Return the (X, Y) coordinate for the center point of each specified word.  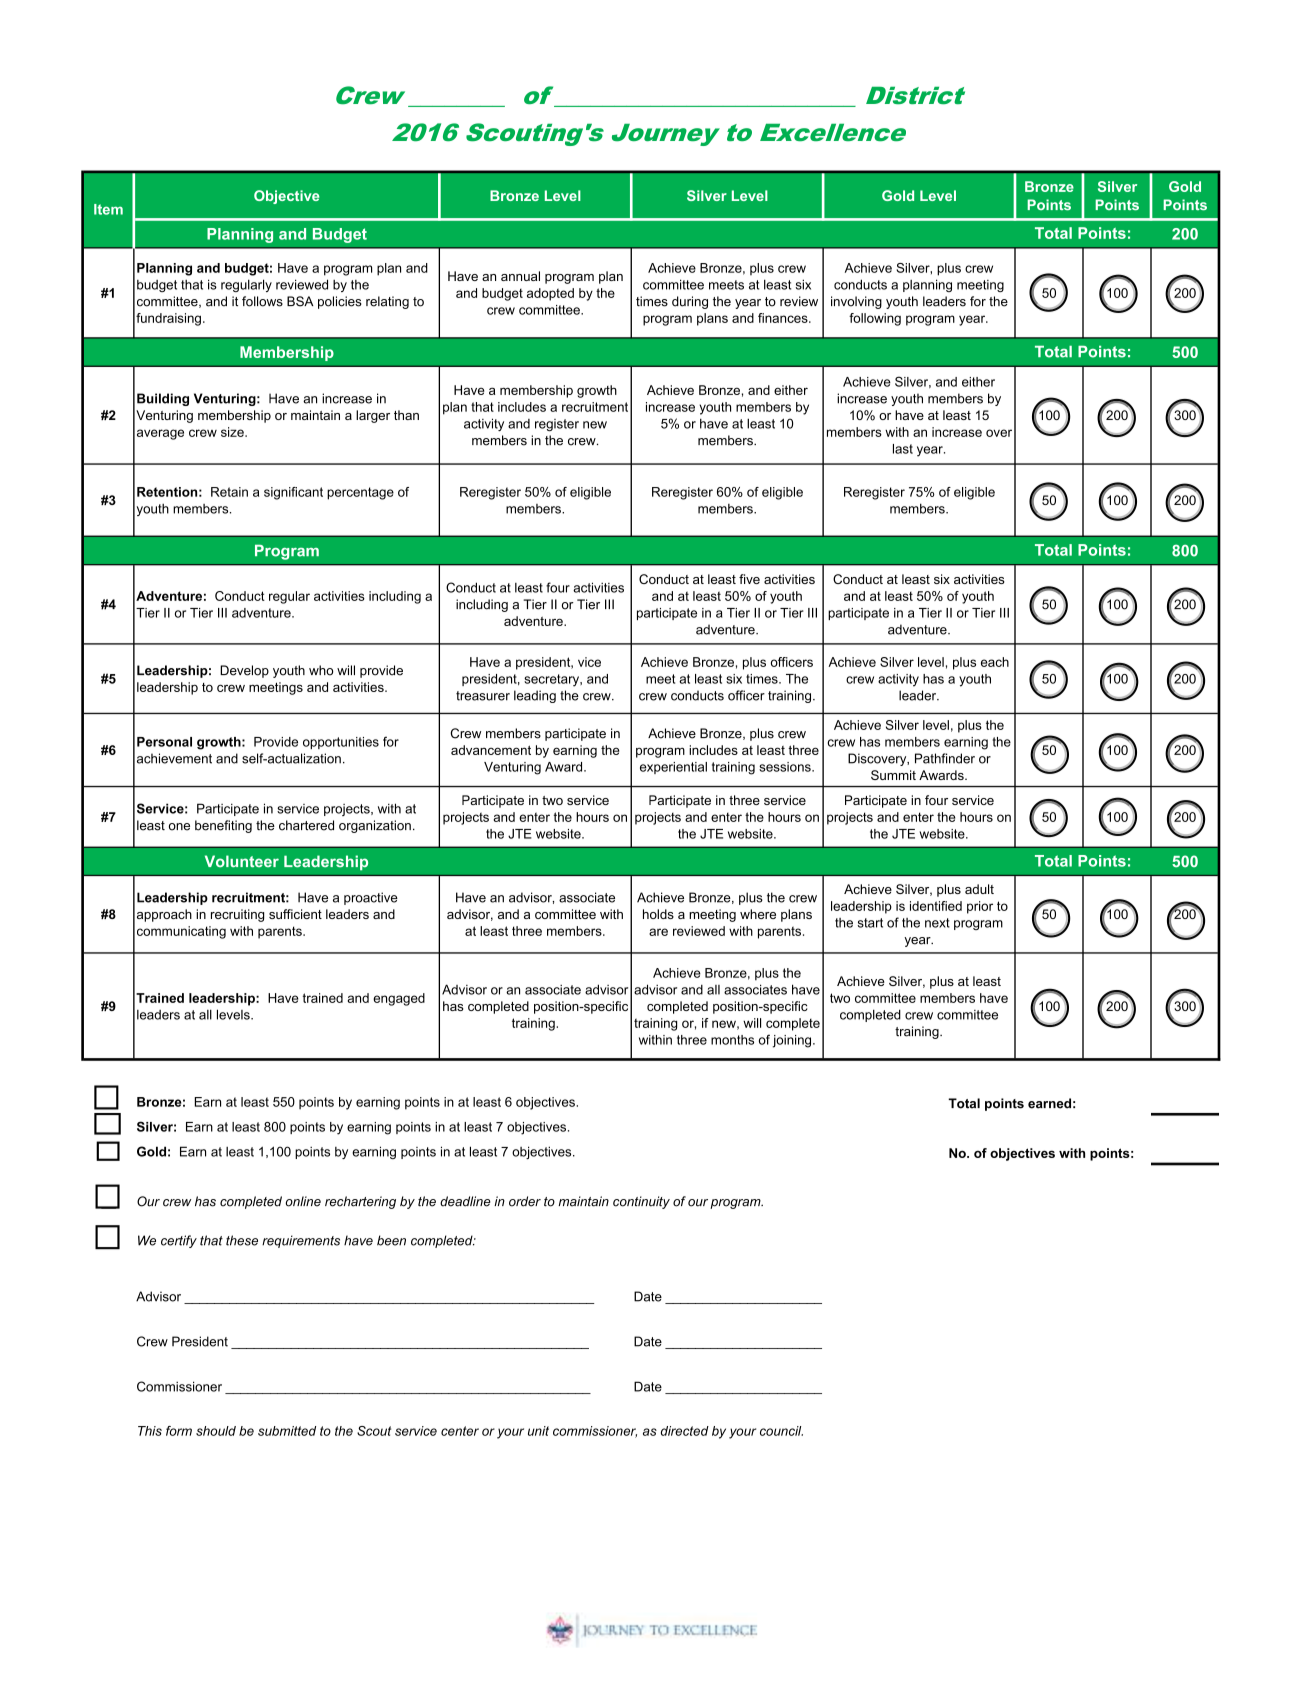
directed (685, 1431)
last (903, 449)
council (781, 1431)
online (303, 1201)
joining (793, 1041)
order (525, 1201)
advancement (491, 750)
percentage (360, 493)
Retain (229, 492)
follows (262, 301)
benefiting (223, 826)
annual (520, 276)
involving (856, 302)
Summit (893, 775)
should (216, 1431)
